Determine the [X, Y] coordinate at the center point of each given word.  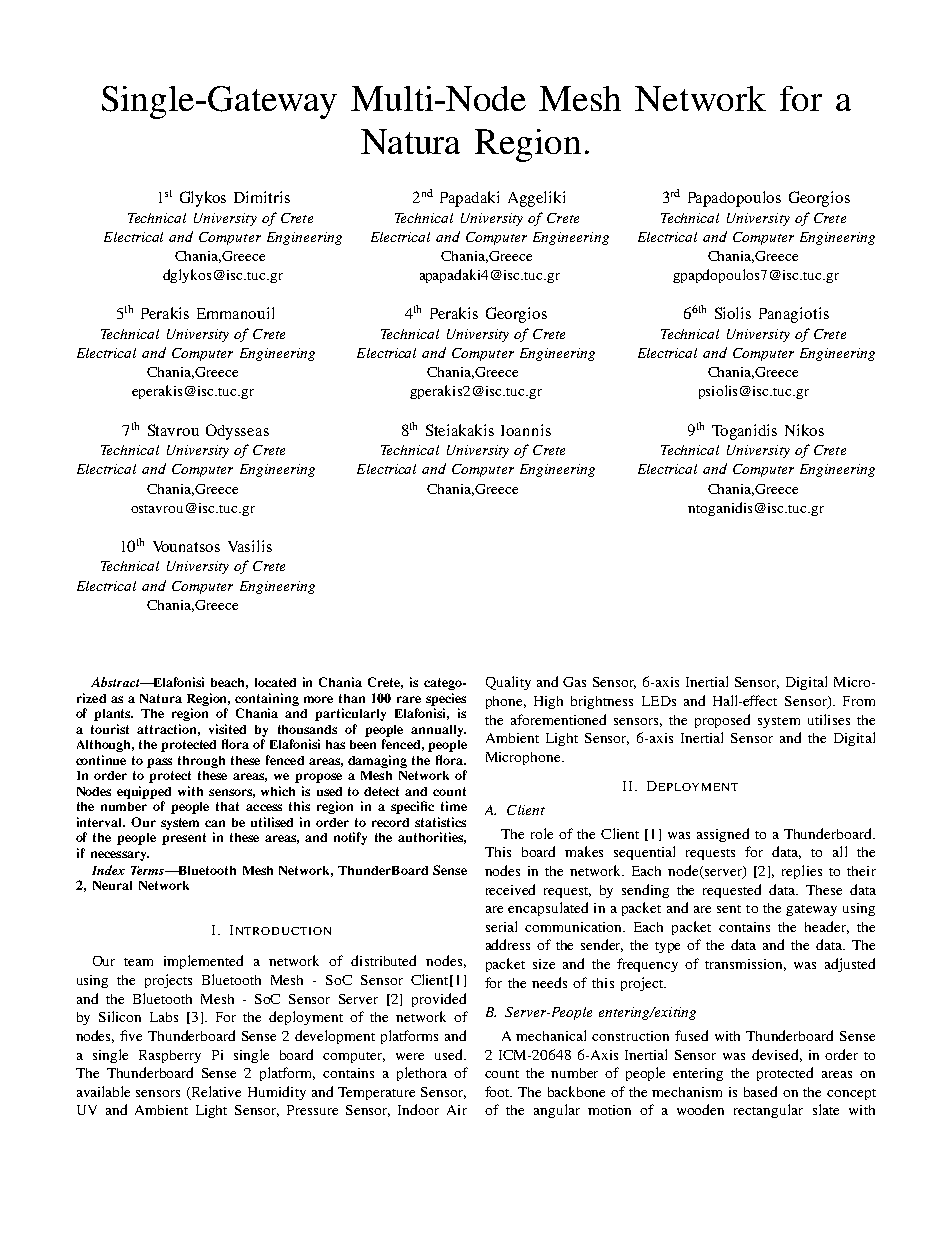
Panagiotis [794, 315]
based [760, 1091]
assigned [723, 835]
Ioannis [526, 430]
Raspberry [170, 1056]
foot [498, 1091]
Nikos [804, 430]
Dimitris [262, 197]
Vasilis [250, 546]
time [454, 806]
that [227, 806]
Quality [508, 683]
